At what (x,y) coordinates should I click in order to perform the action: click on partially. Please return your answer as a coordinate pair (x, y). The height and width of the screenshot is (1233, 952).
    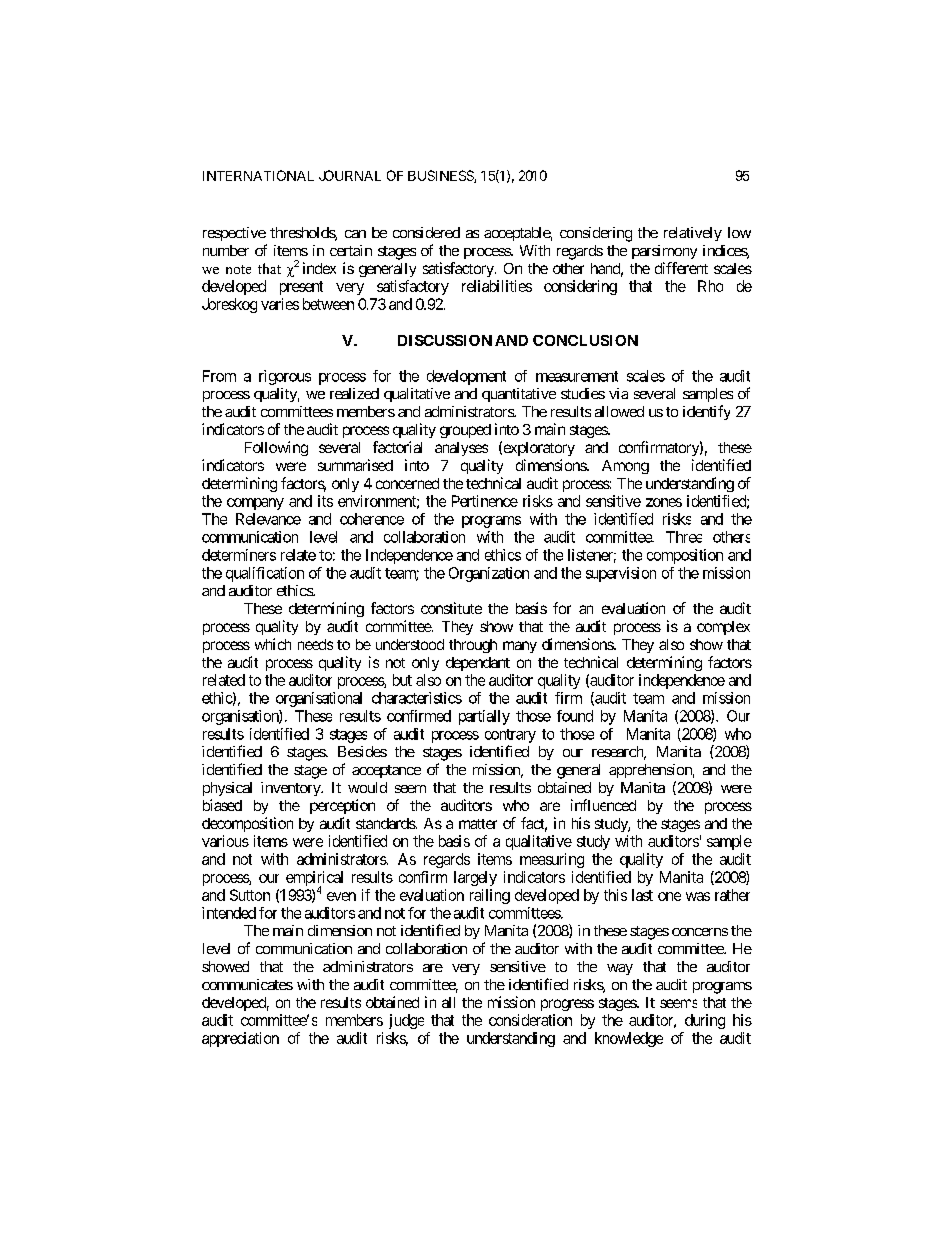
    Looking at the image, I should click on (484, 717).
